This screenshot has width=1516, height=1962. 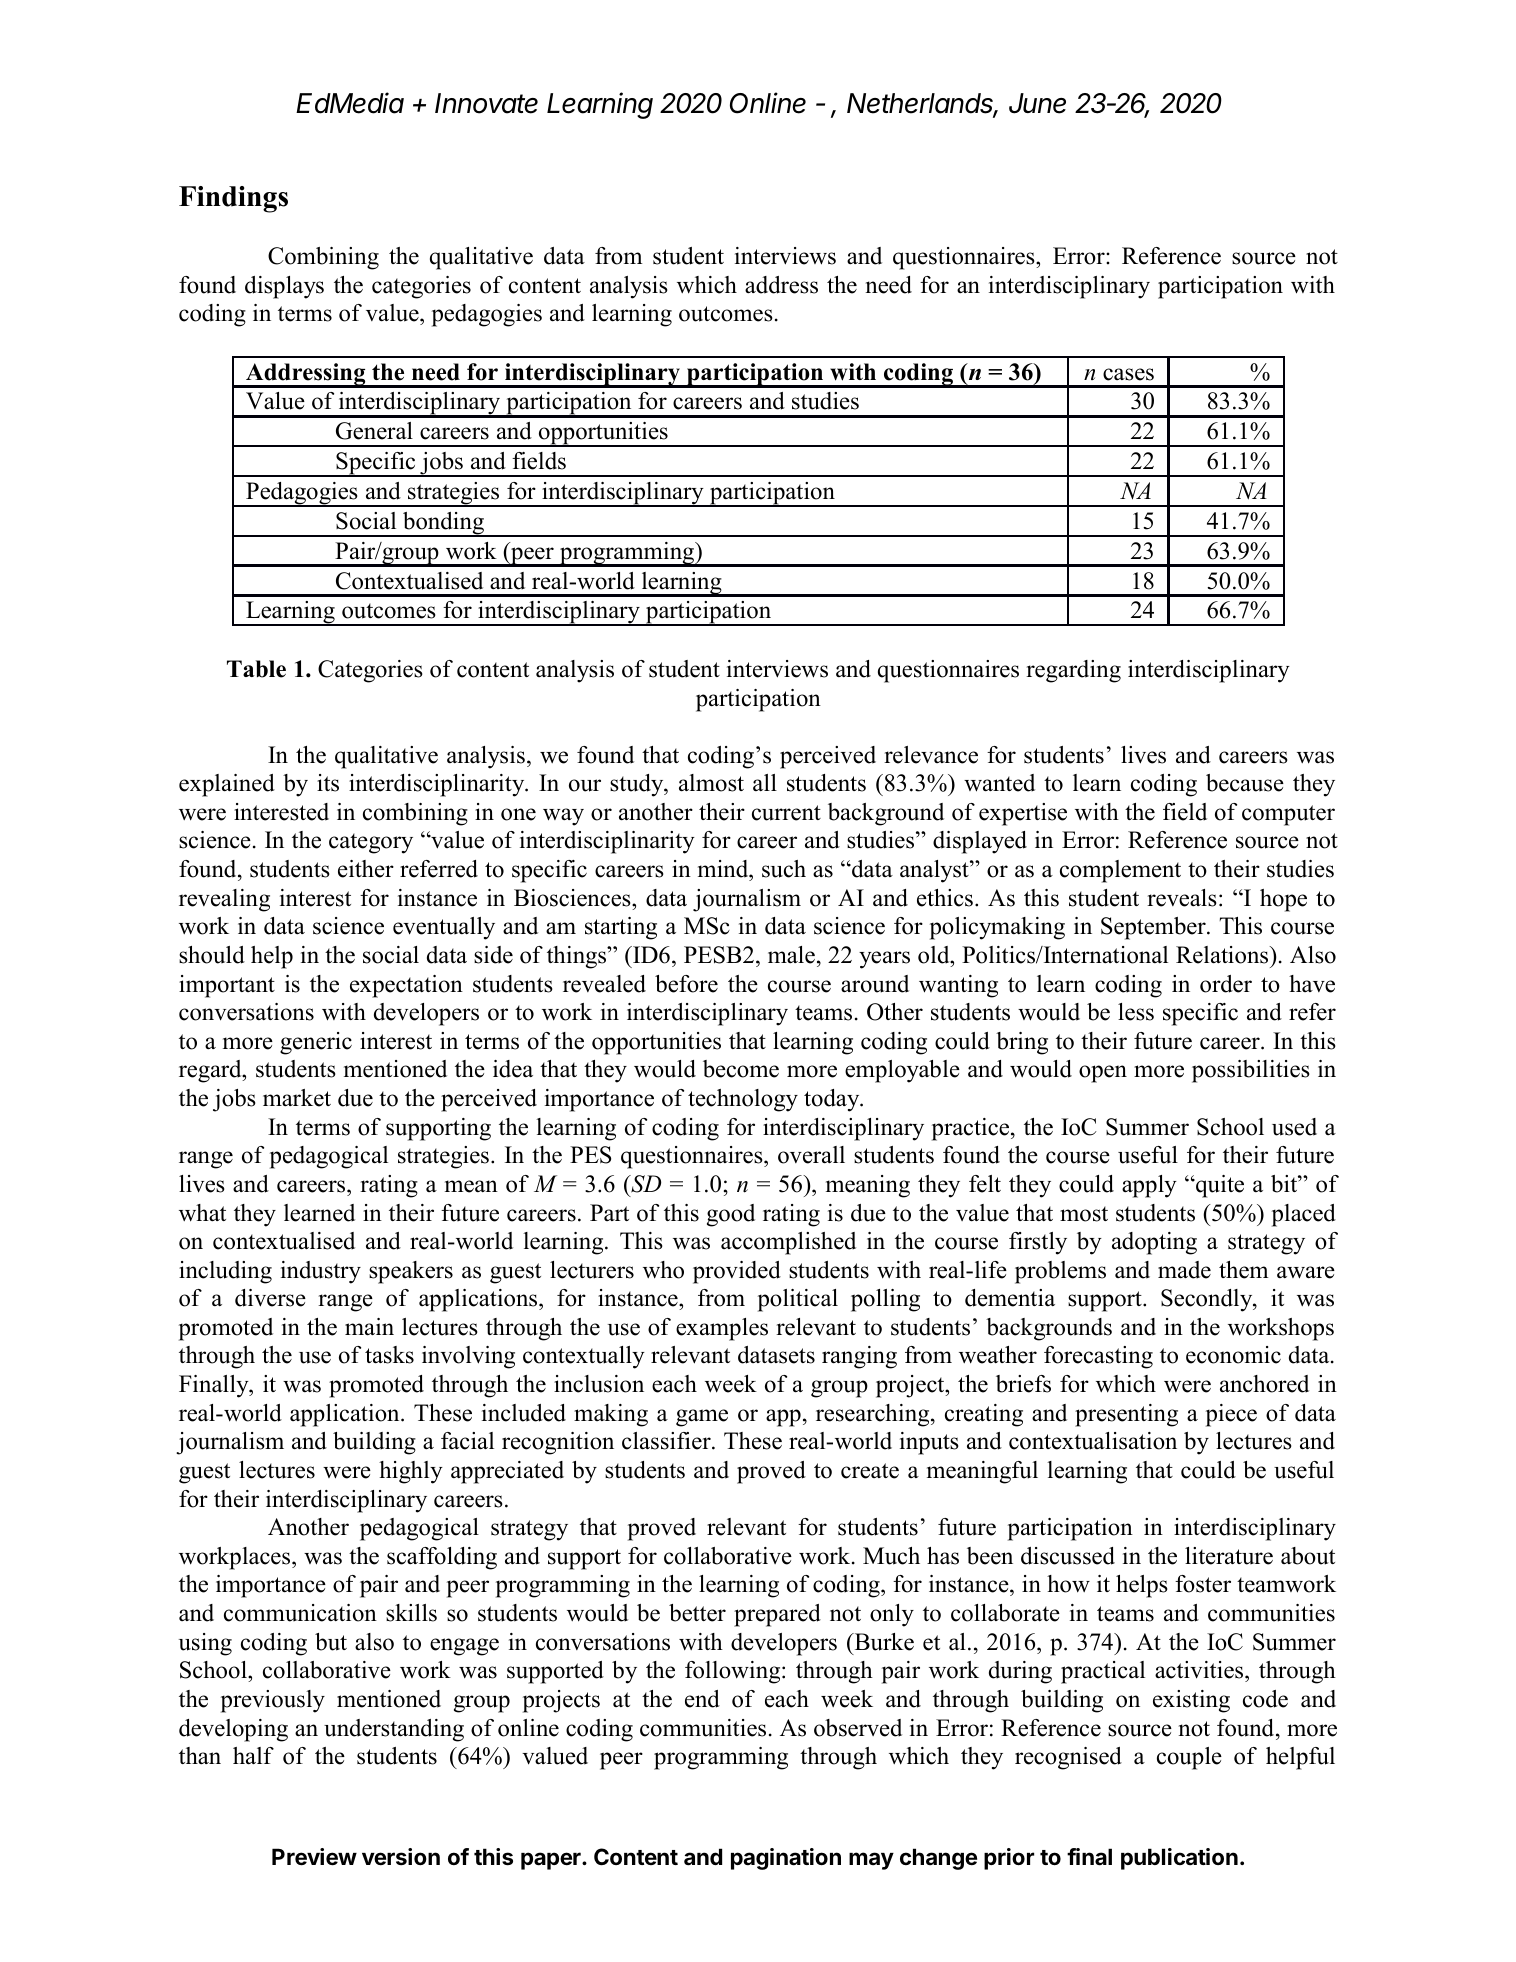 I want to click on Preview, so click(x=314, y=1857).
